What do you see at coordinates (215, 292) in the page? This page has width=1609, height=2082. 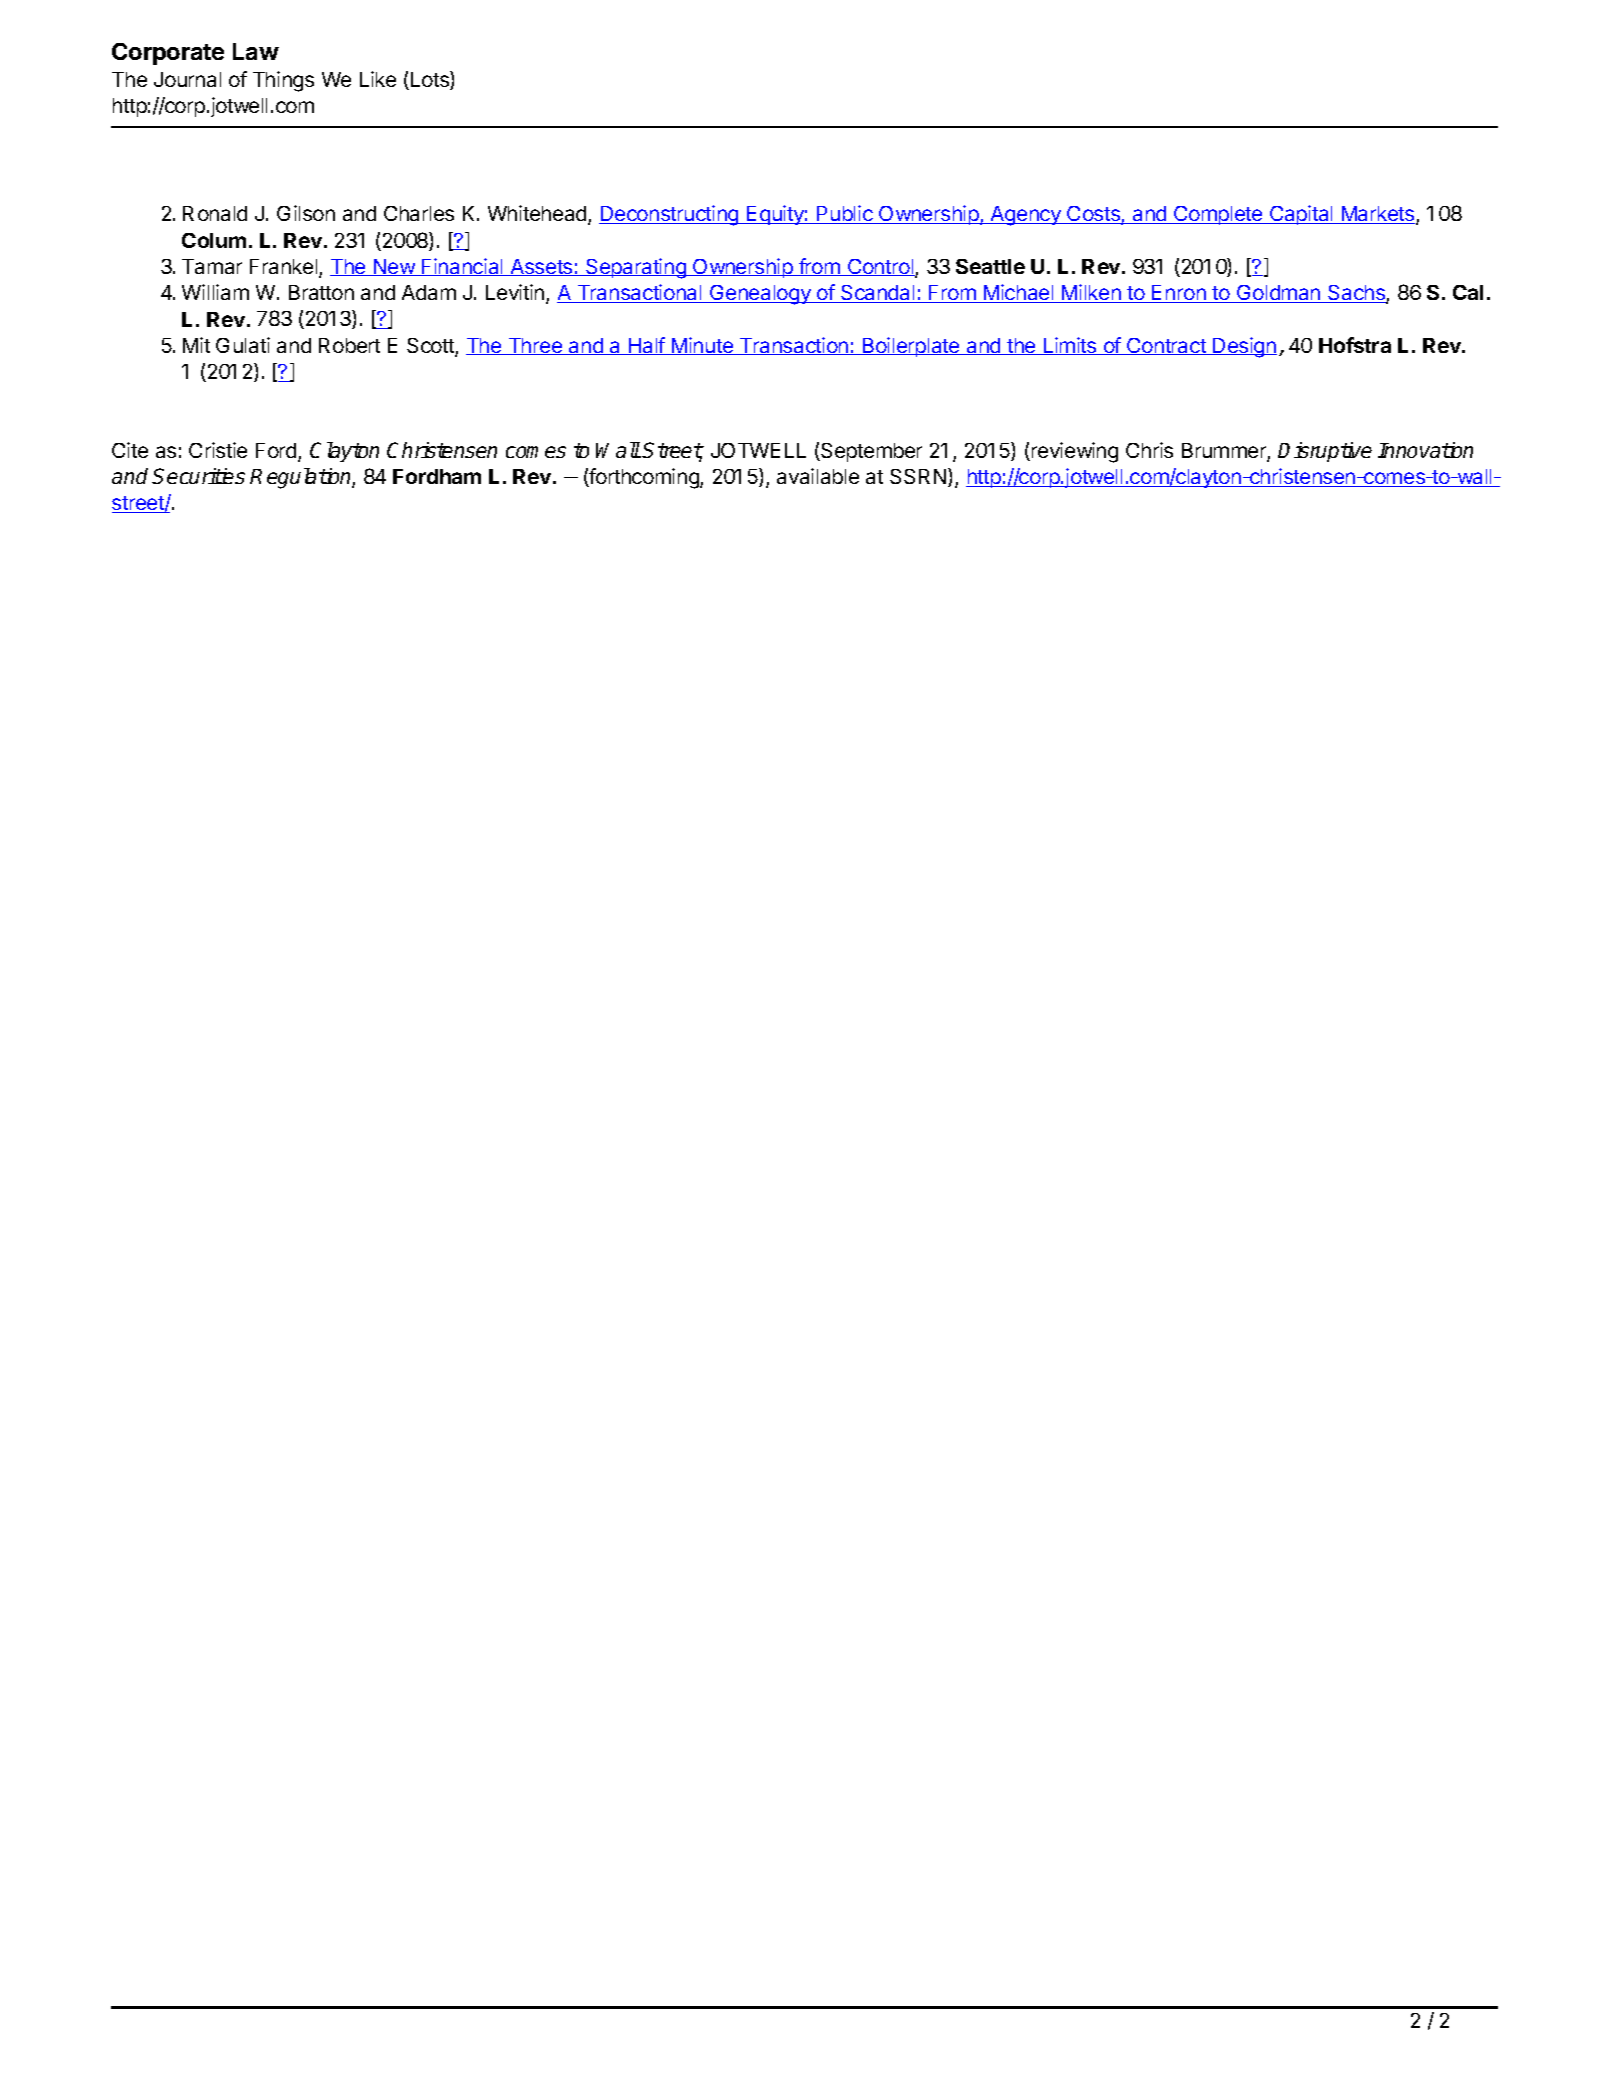 I see `William` at bounding box center [215, 292].
